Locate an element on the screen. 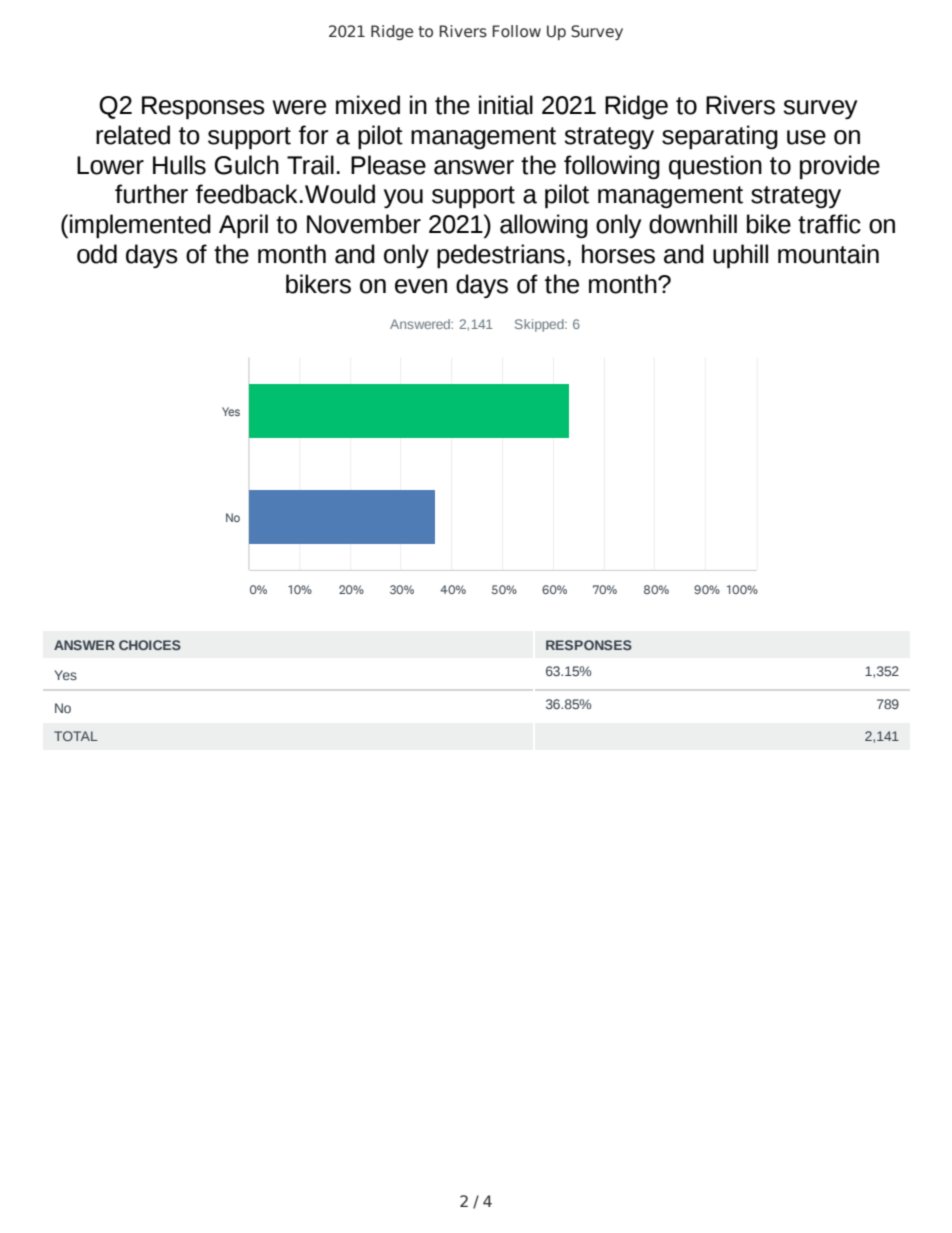  related is located at coordinates (133, 135).
